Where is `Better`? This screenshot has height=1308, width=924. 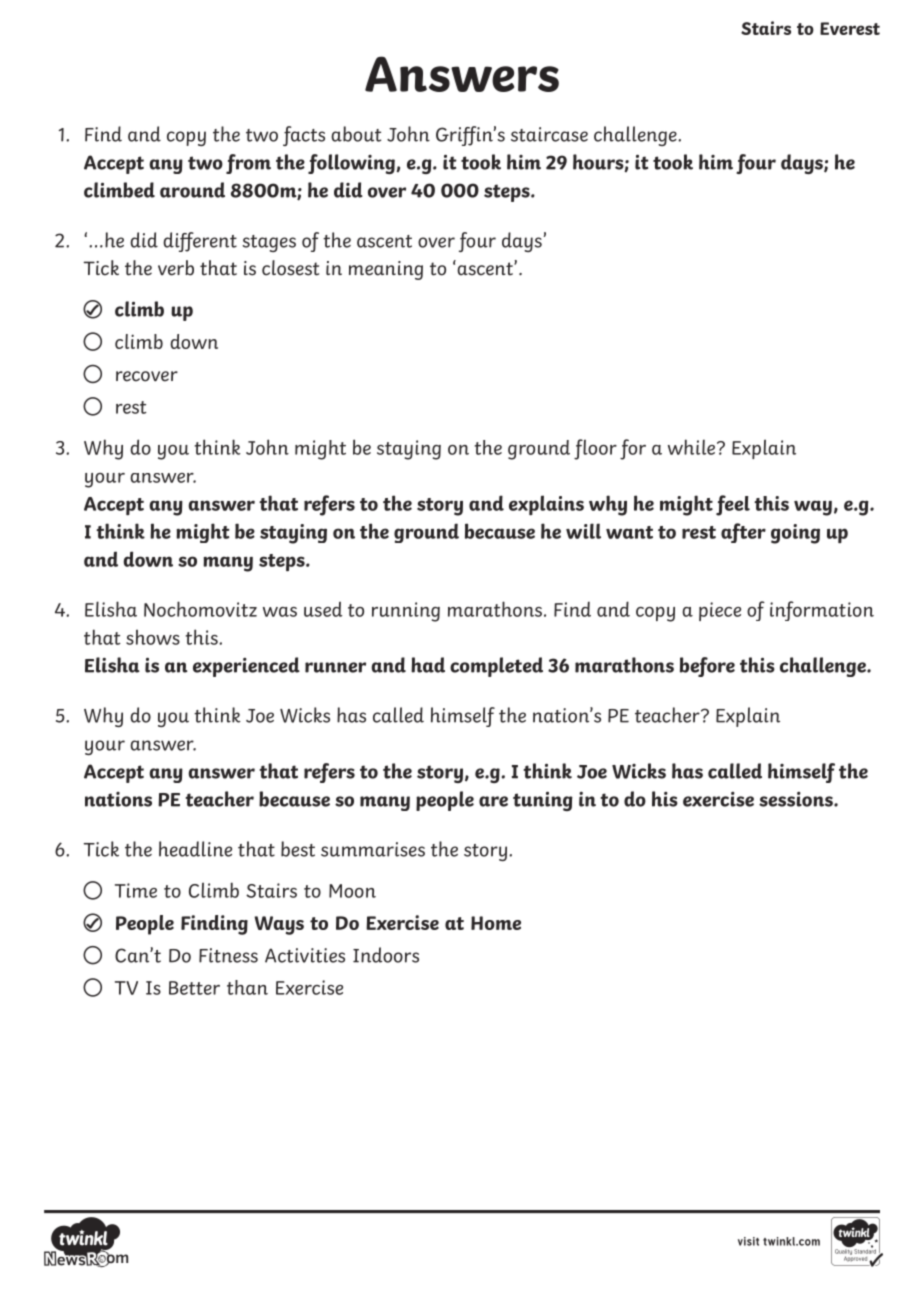
Better is located at coordinates (194, 988).
